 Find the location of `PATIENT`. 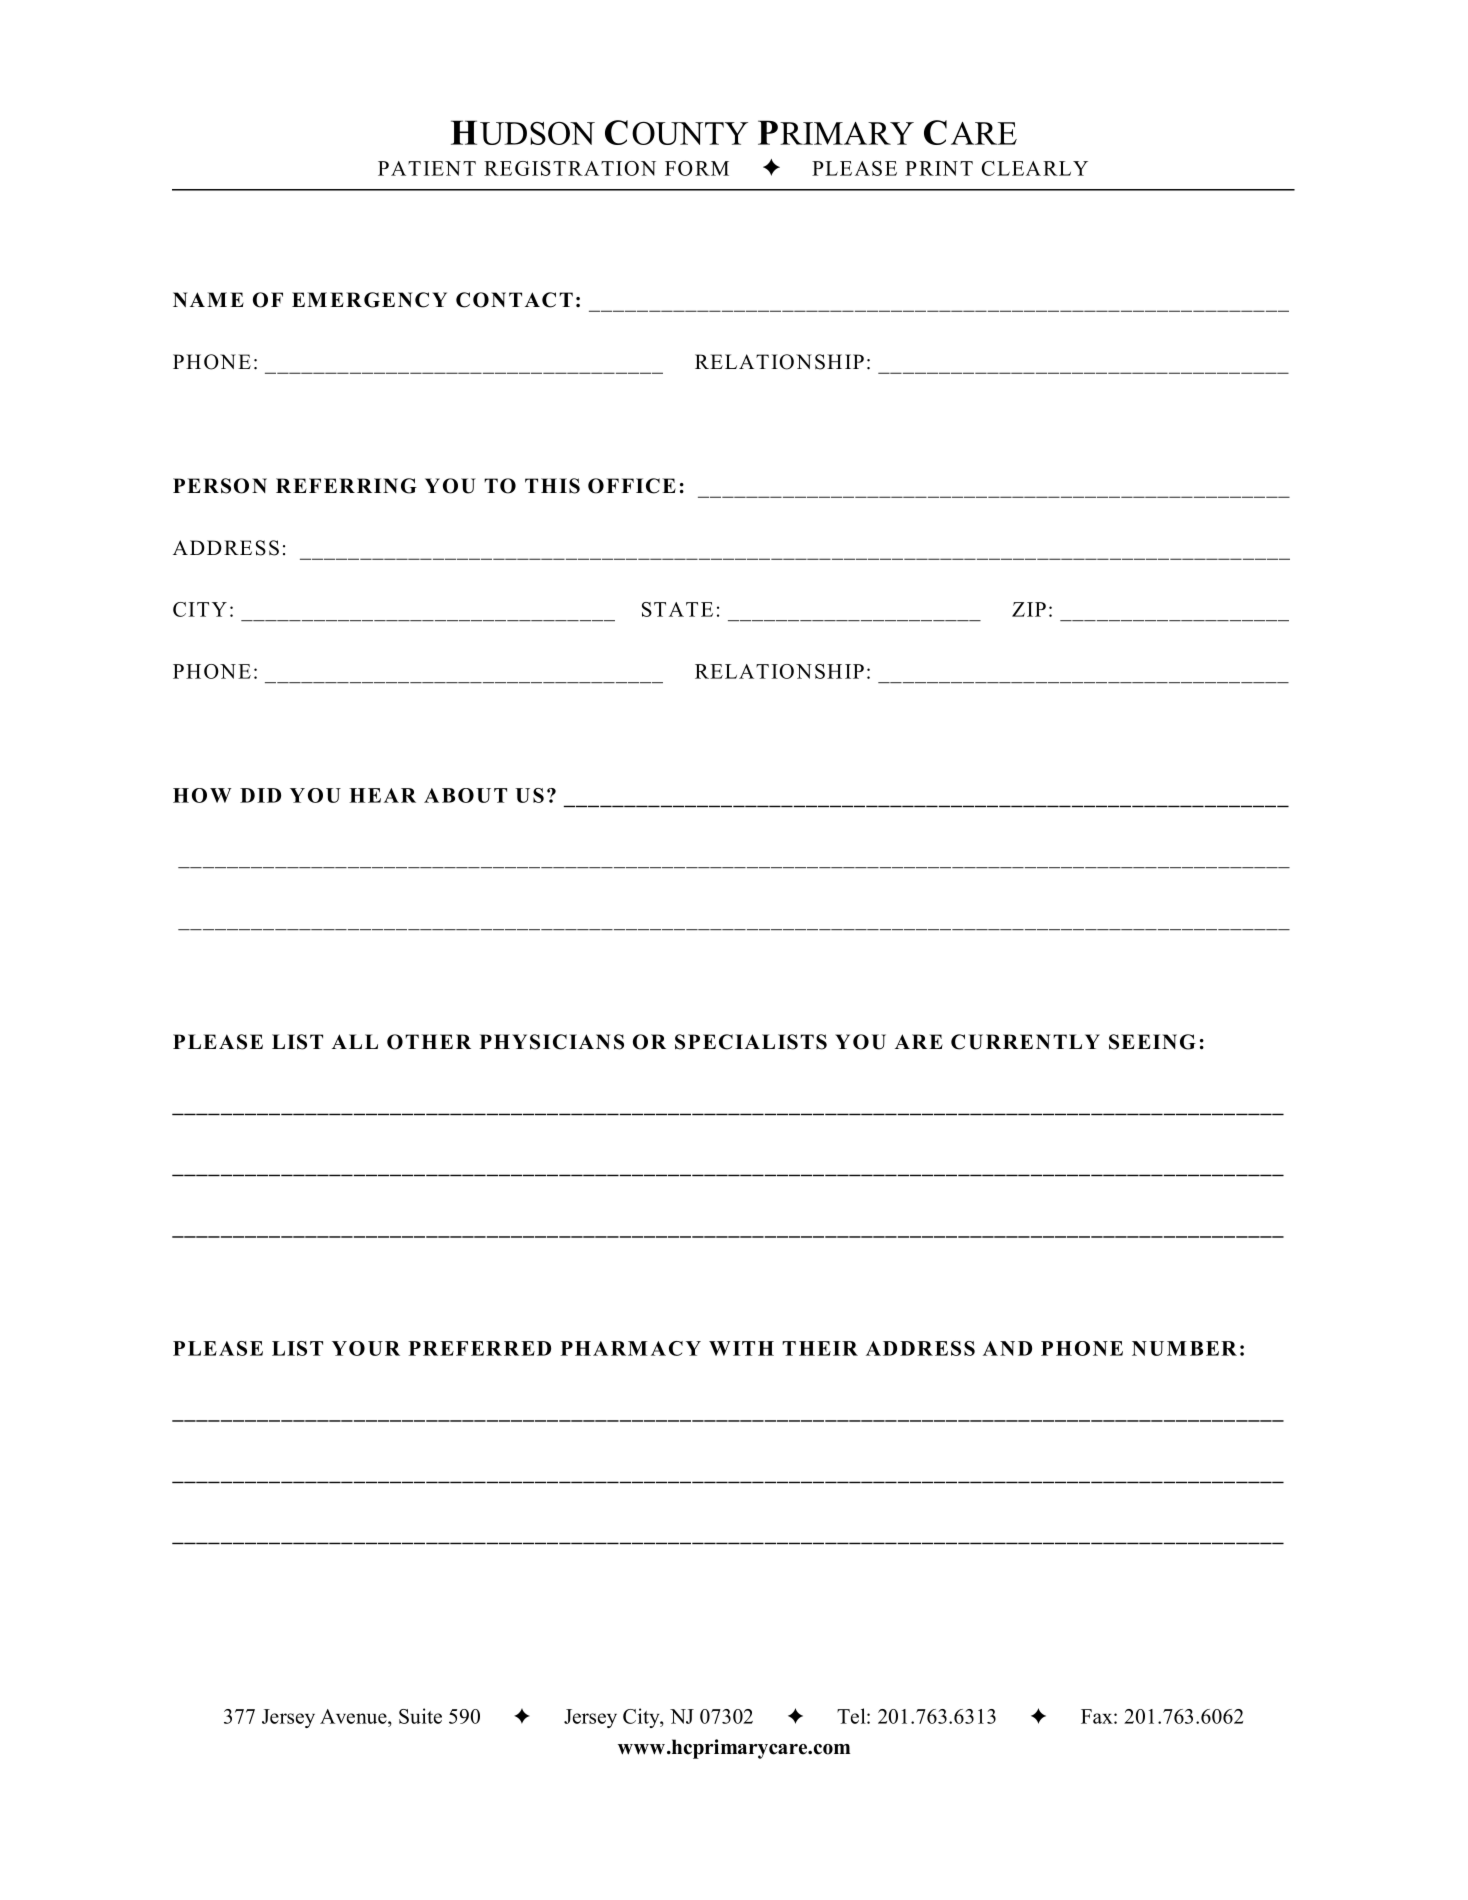

PATIENT is located at coordinates (427, 168).
